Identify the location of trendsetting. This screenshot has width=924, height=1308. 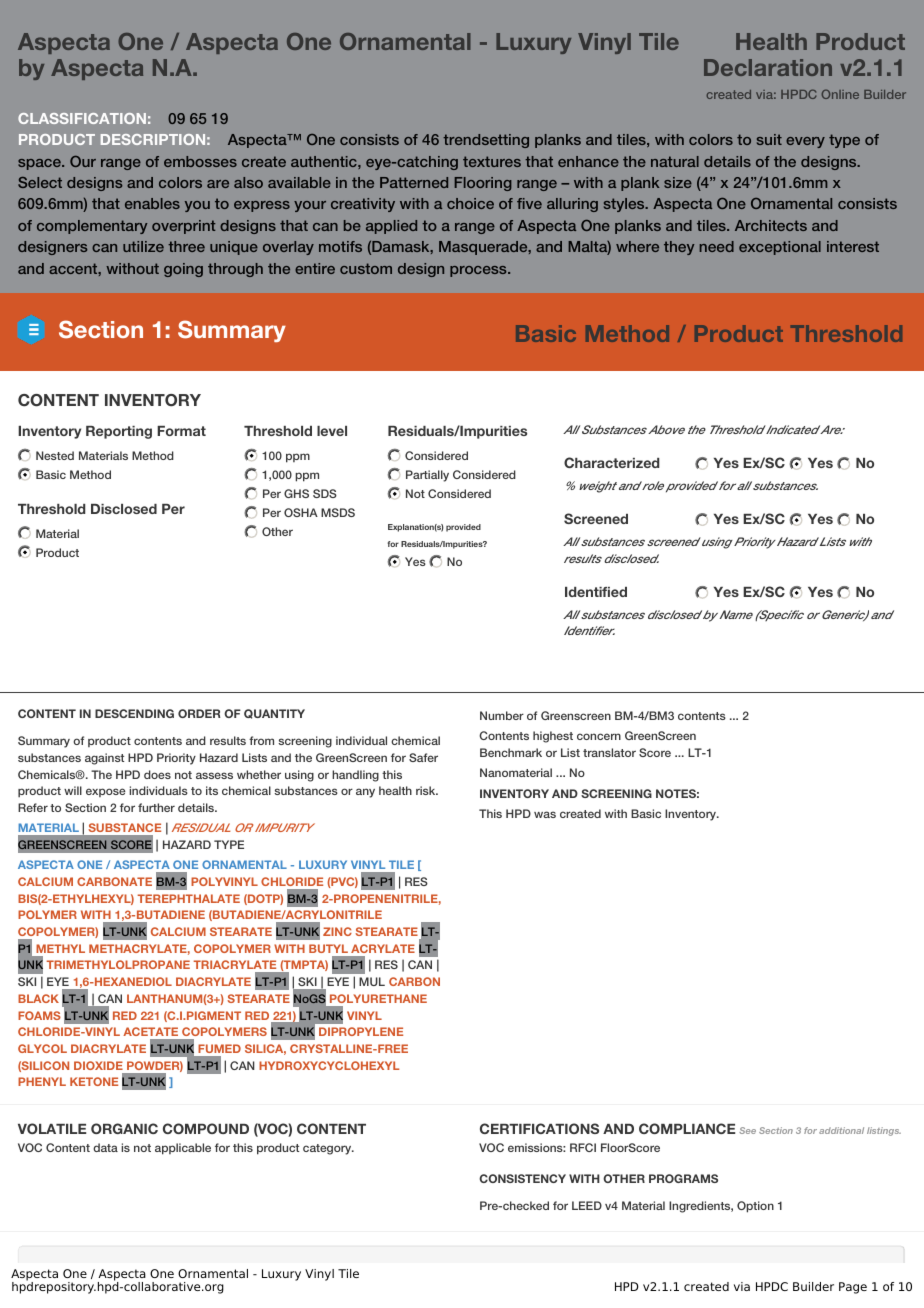
(486, 141).
